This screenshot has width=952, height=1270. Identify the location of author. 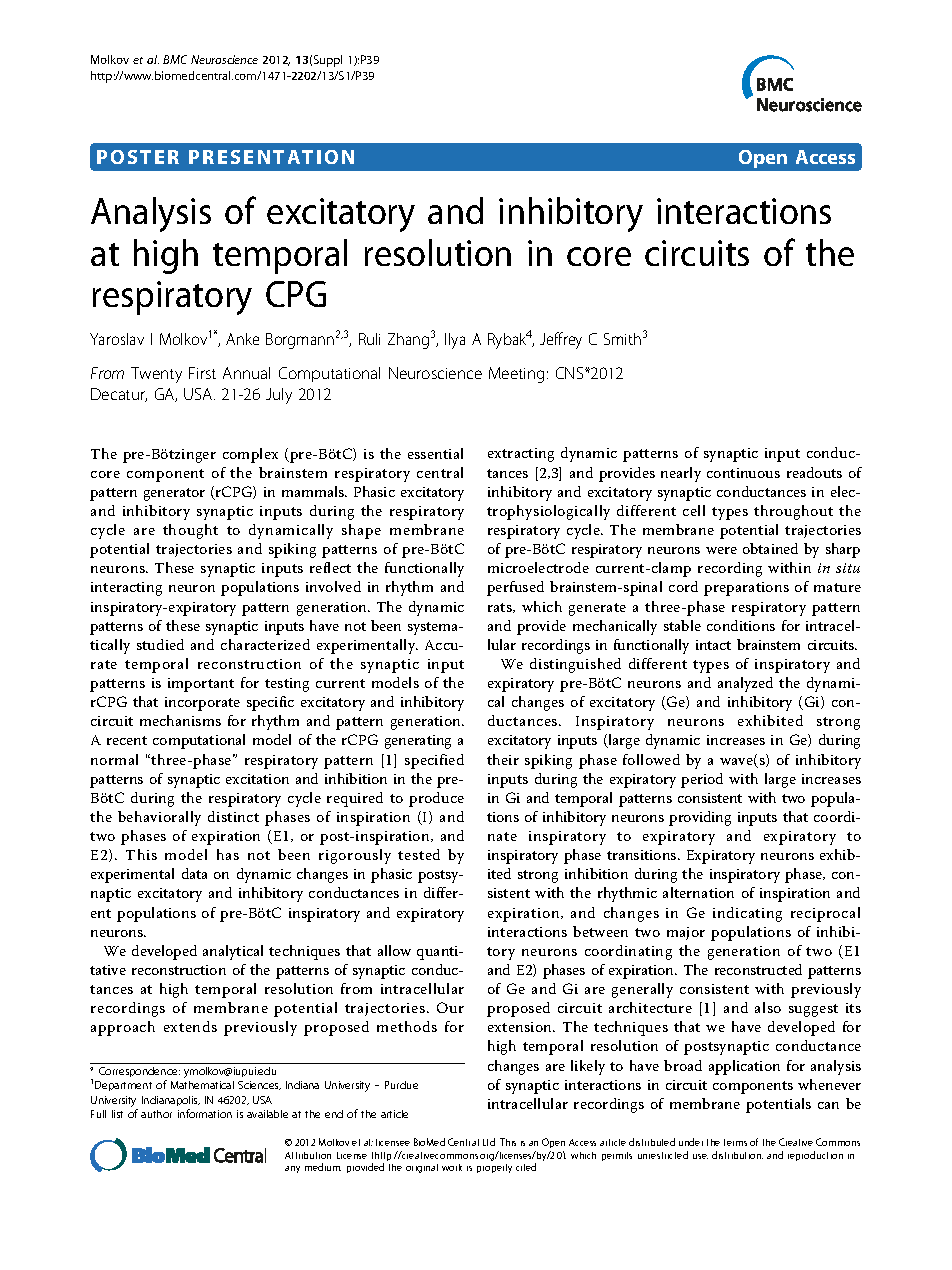
(156, 1114).
